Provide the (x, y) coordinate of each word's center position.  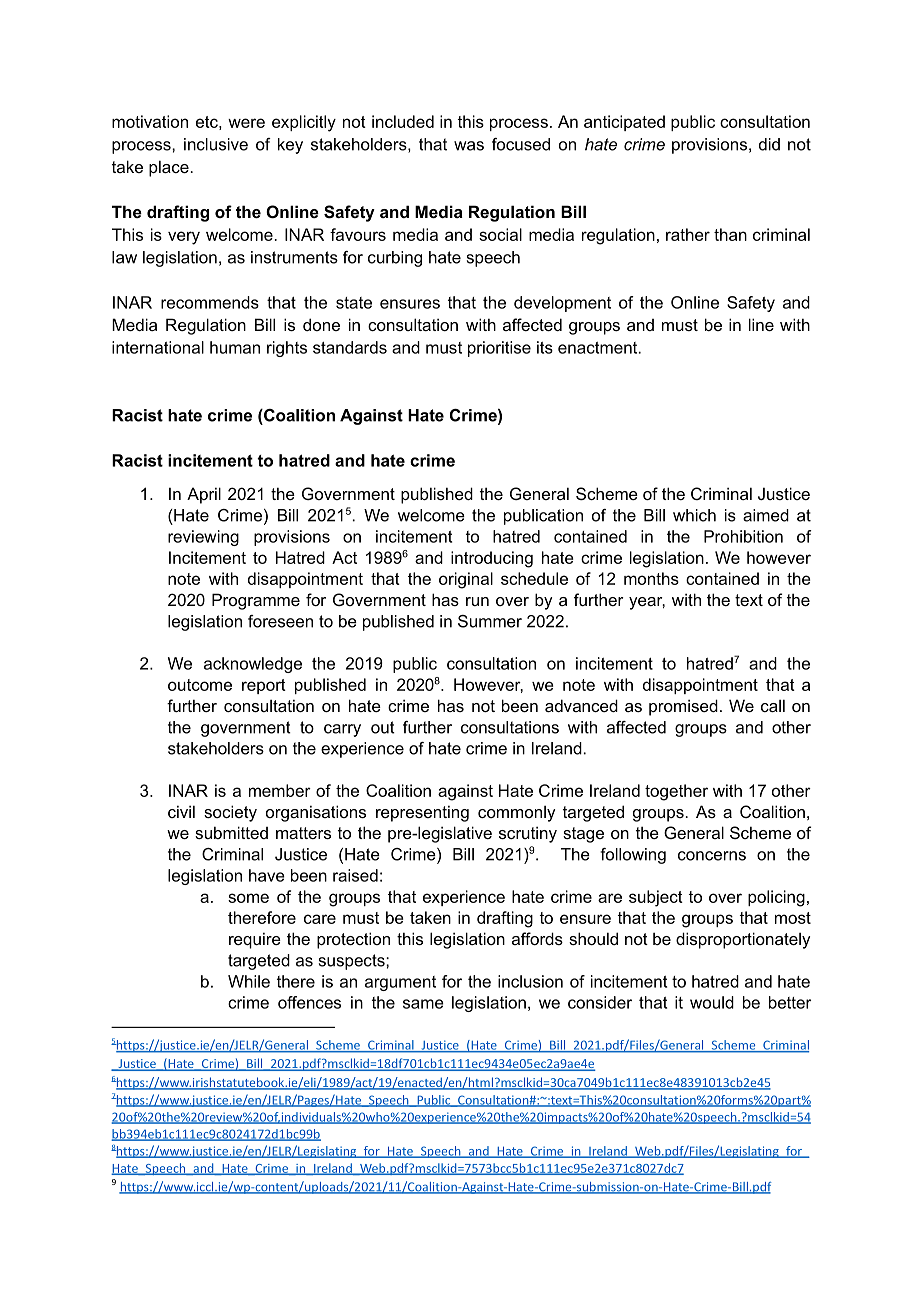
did (769, 144)
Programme (256, 601)
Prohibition (743, 536)
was (469, 146)
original (466, 580)
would (712, 1002)
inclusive (216, 144)
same (423, 1004)
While (249, 981)
